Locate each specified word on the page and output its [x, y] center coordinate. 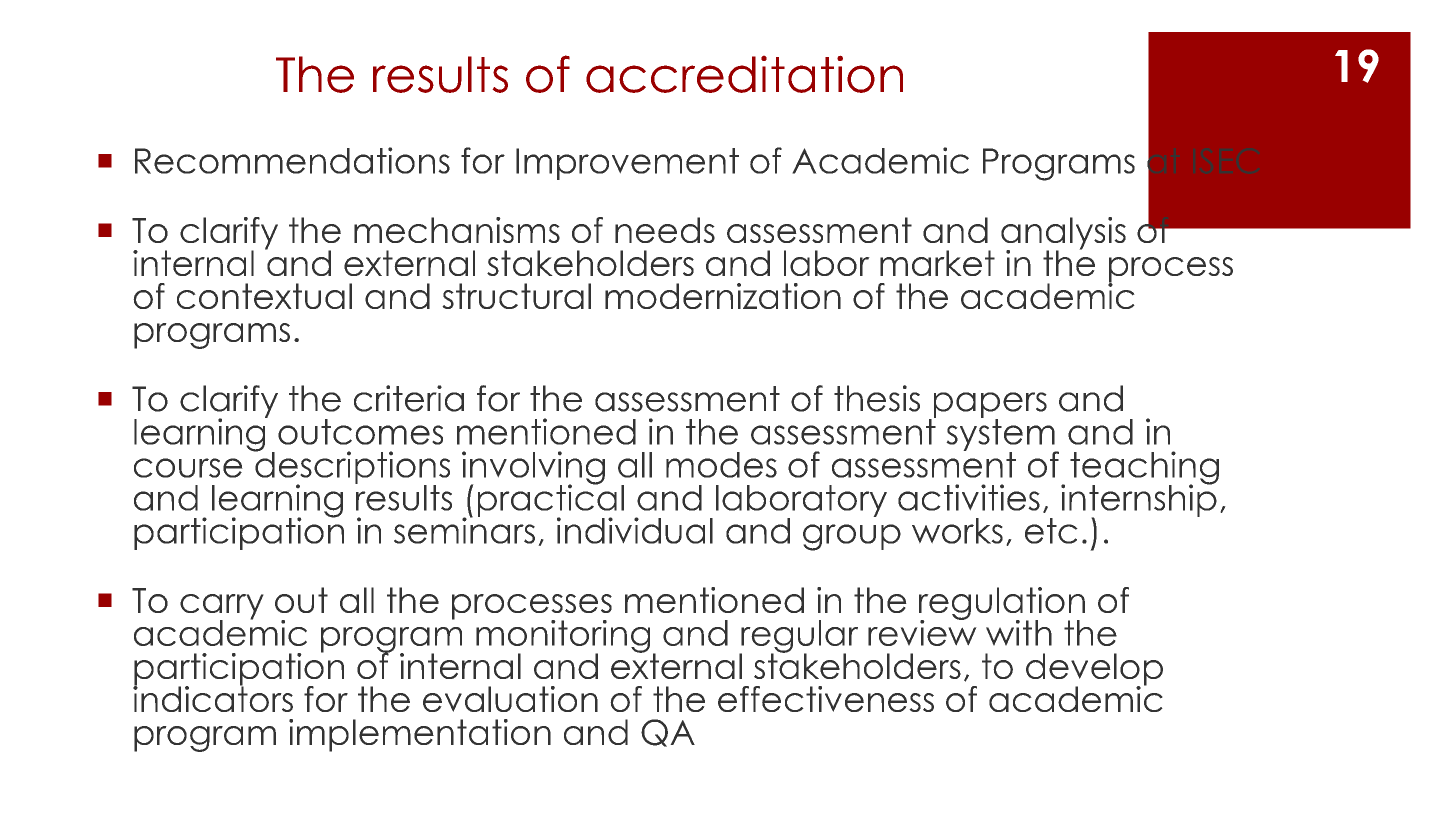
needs [665, 230]
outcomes [360, 432]
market [937, 263]
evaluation [510, 699]
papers [989, 406]
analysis [1063, 234]
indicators [213, 697]
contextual [264, 296]
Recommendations [292, 160]
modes [721, 465]
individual [635, 530]
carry [222, 608]
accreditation [744, 74]
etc [1051, 531]
